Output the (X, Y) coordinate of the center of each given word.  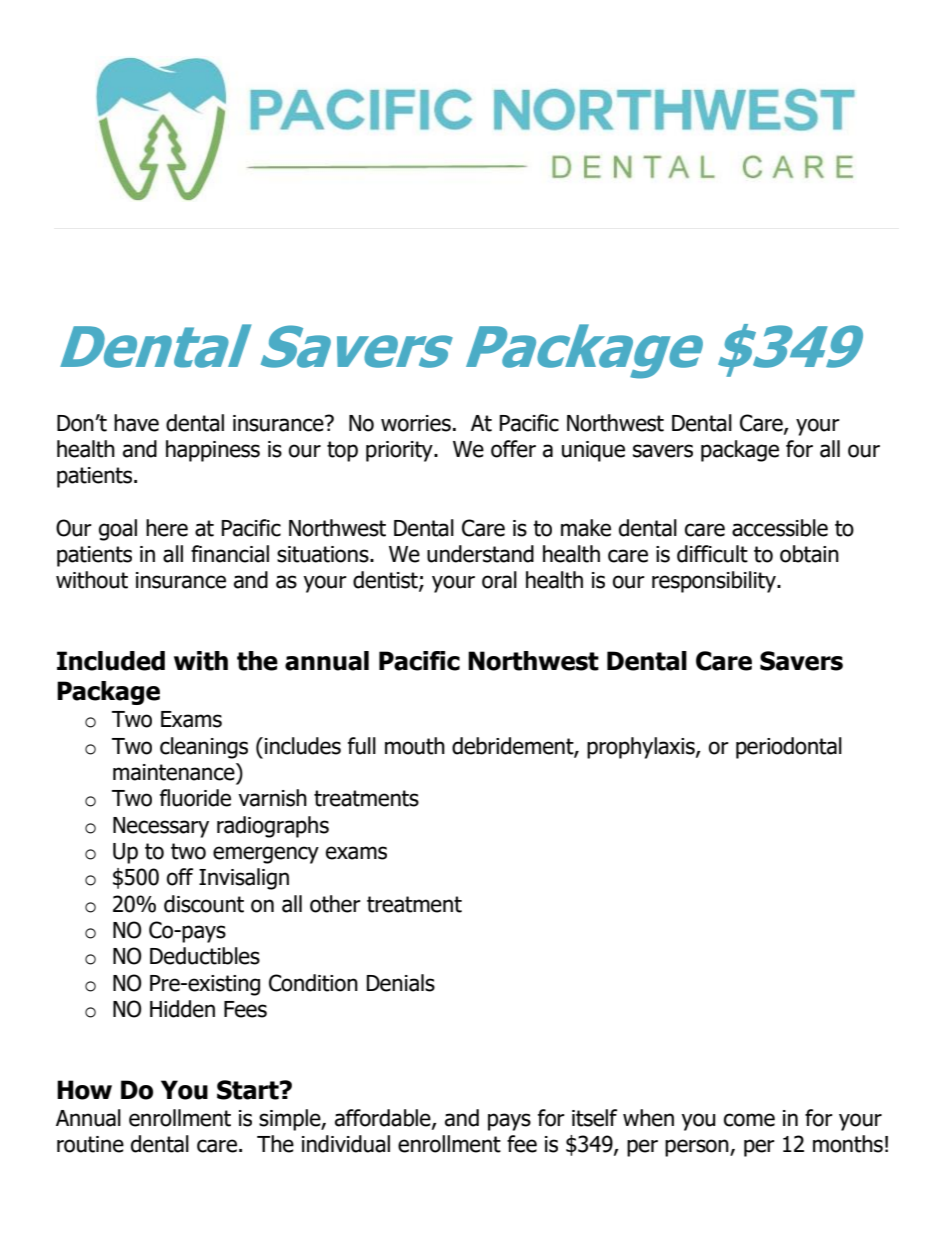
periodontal (789, 748)
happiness (213, 451)
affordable (384, 1119)
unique (593, 451)
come (749, 1120)
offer (513, 449)
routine (90, 1144)
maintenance (175, 772)
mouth (415, 746)
